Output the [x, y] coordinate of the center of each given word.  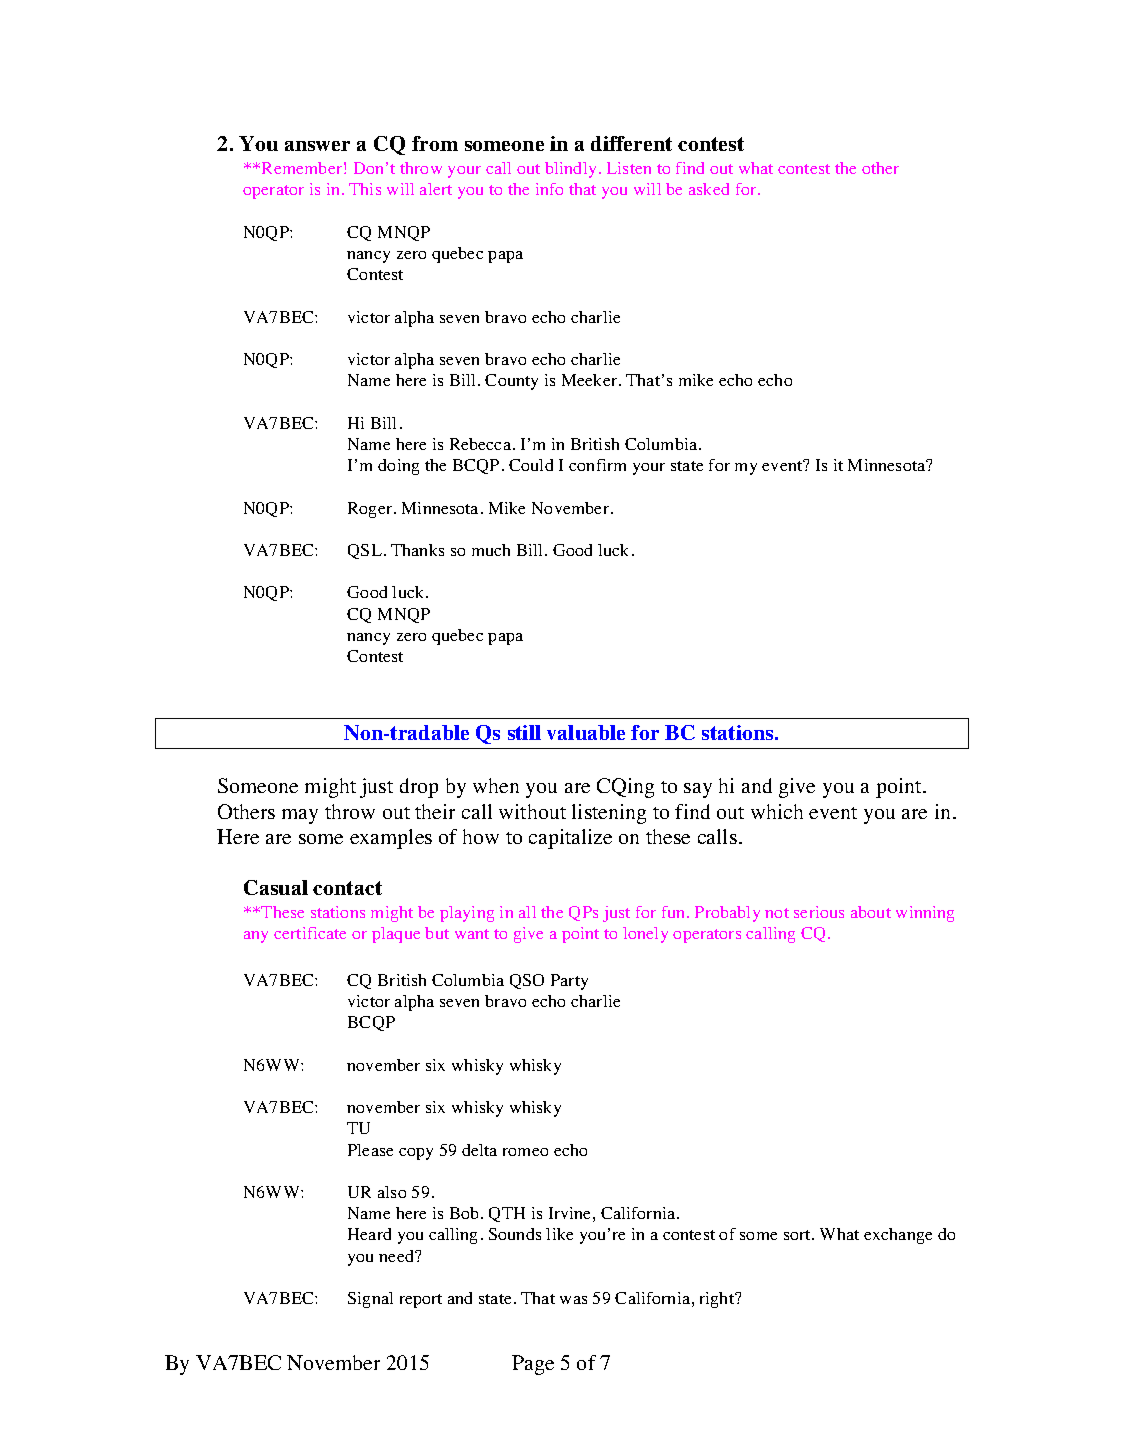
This [365, 189]
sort [798, 1235]
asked [709, 189]
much [491, 550]
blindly [570, 170]
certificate [310, 933]
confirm [597, 465]
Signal [370, 1300]
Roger [371, 510]
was [573, 1300]
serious [819, 912]
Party [569, 982]
